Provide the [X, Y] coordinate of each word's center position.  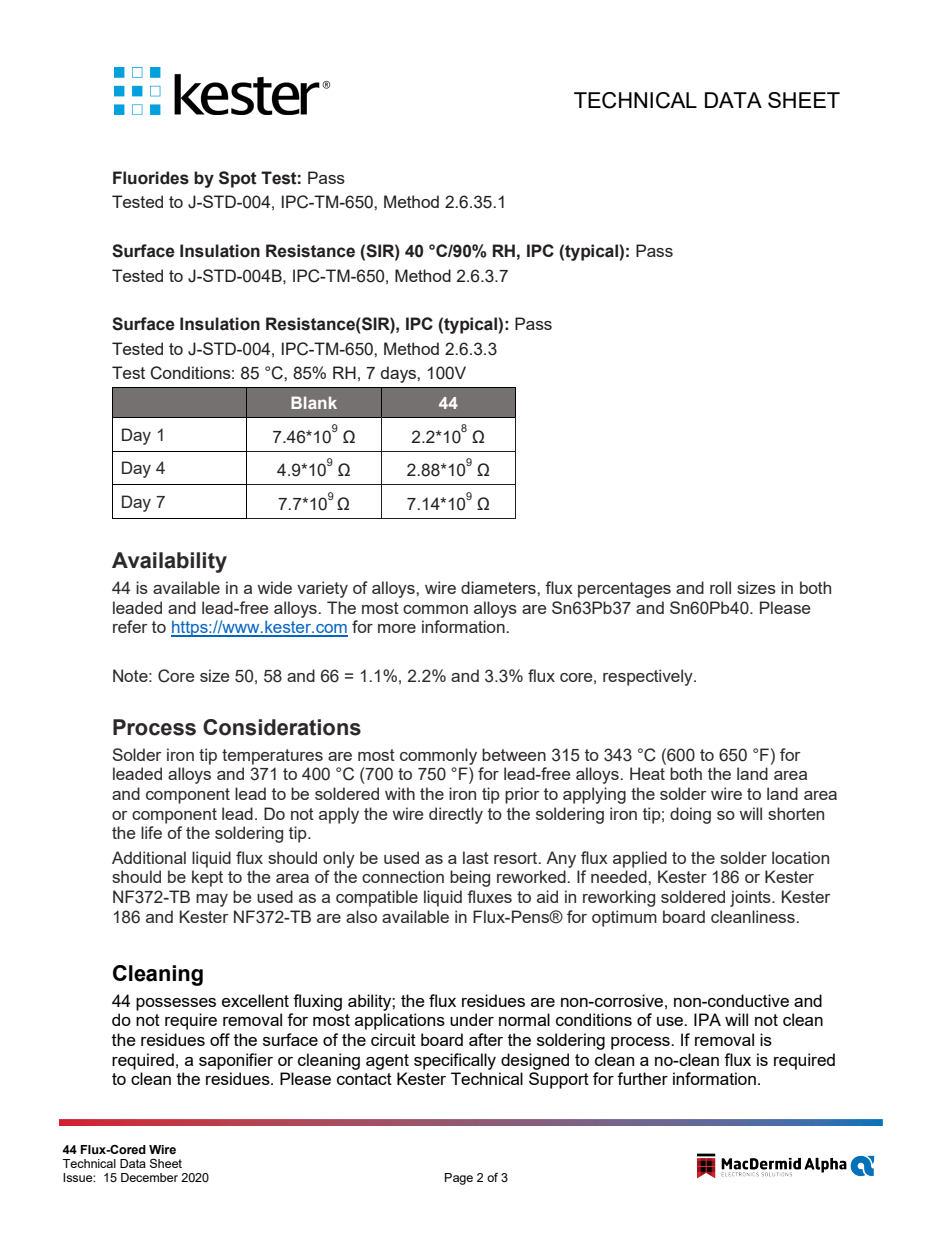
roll [720, 587]
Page [459, 1179]
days [399, 374]
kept [207, 878]
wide [275, 587]
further [642, 1078]
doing [690, 815]
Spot [238, 179]
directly [456, 815]
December [149, 1177]
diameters [499, 587]
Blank [314, 402]
